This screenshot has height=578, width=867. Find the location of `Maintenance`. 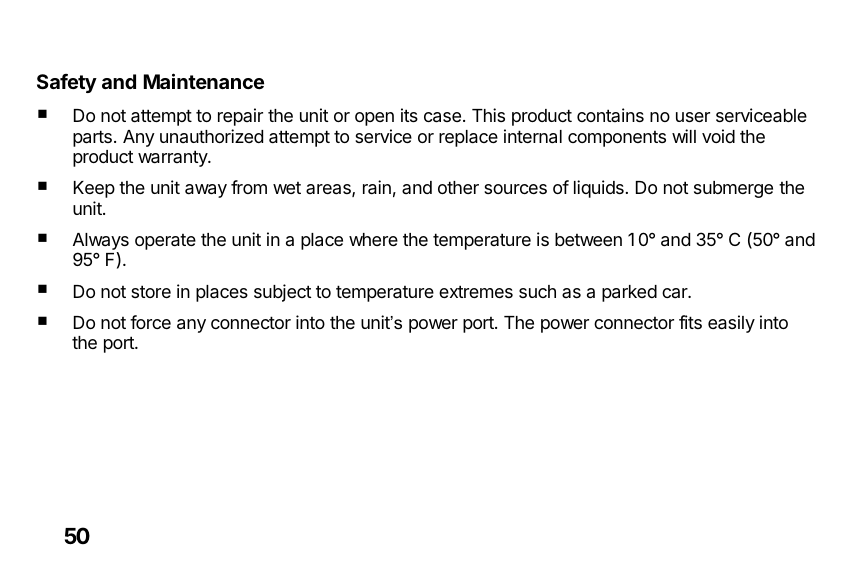

Maintenance is located at coordinates (204, 81).
